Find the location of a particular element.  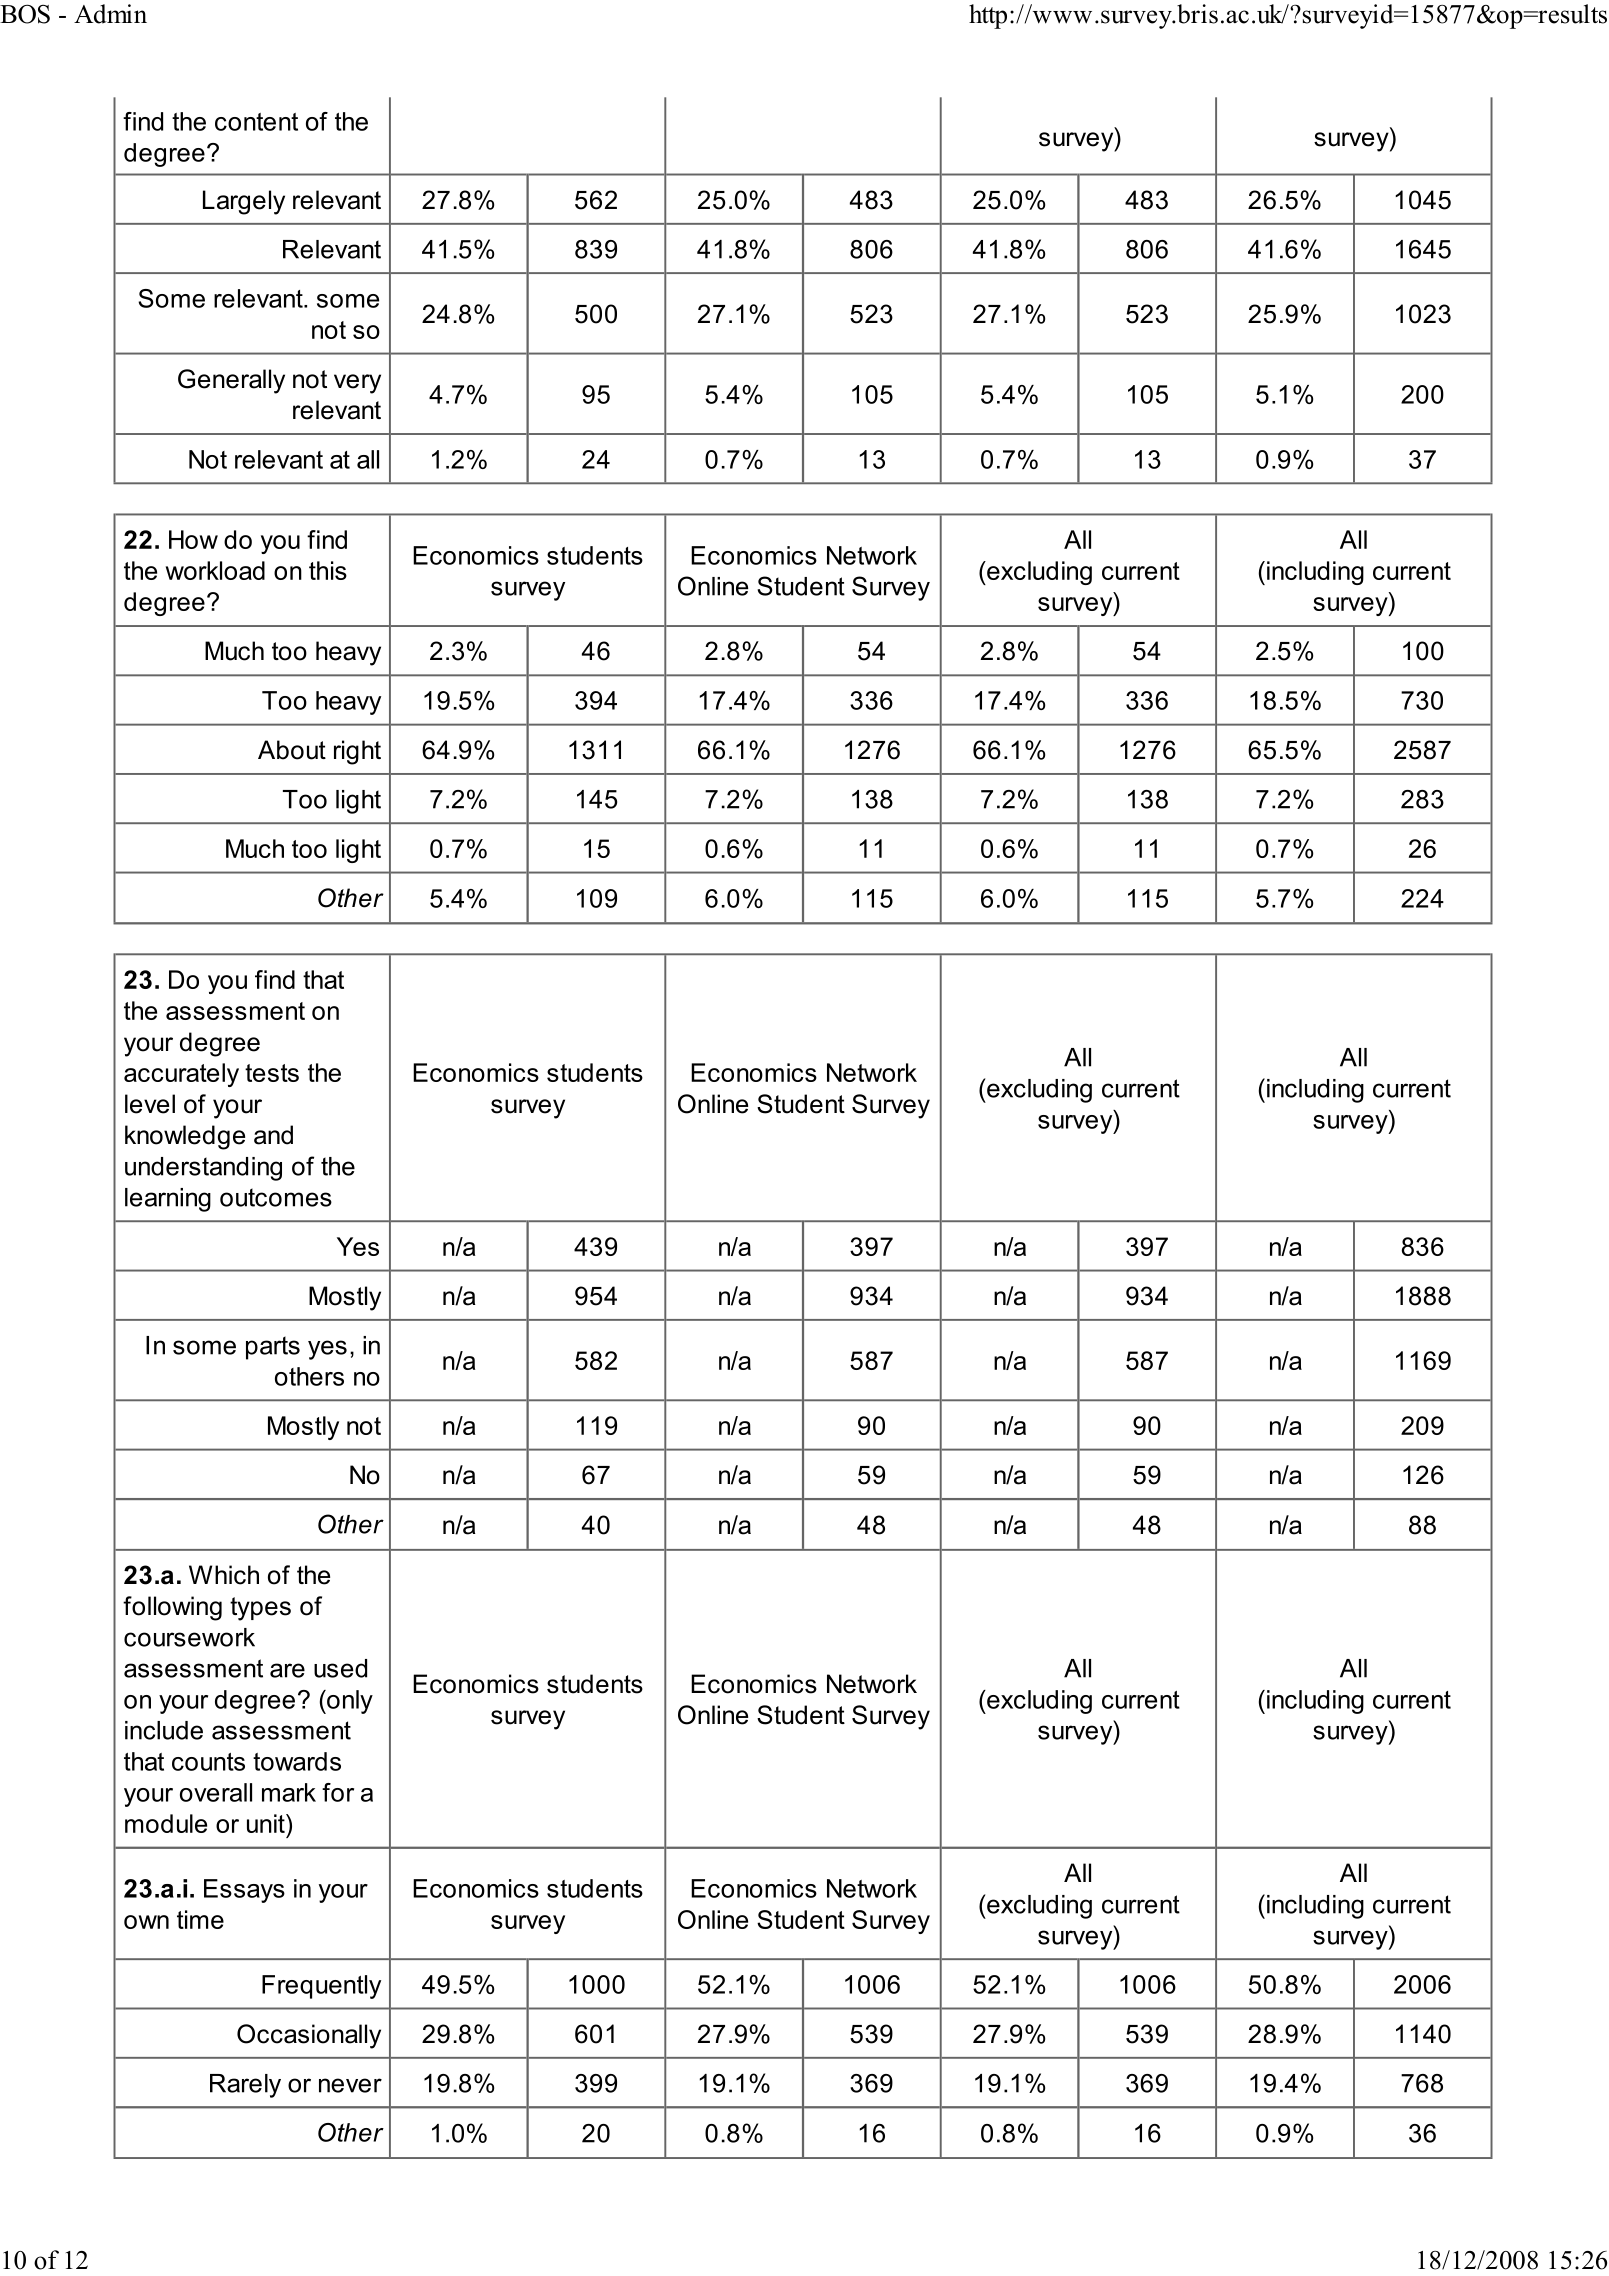

level is located at coordinates (150, 1104).
